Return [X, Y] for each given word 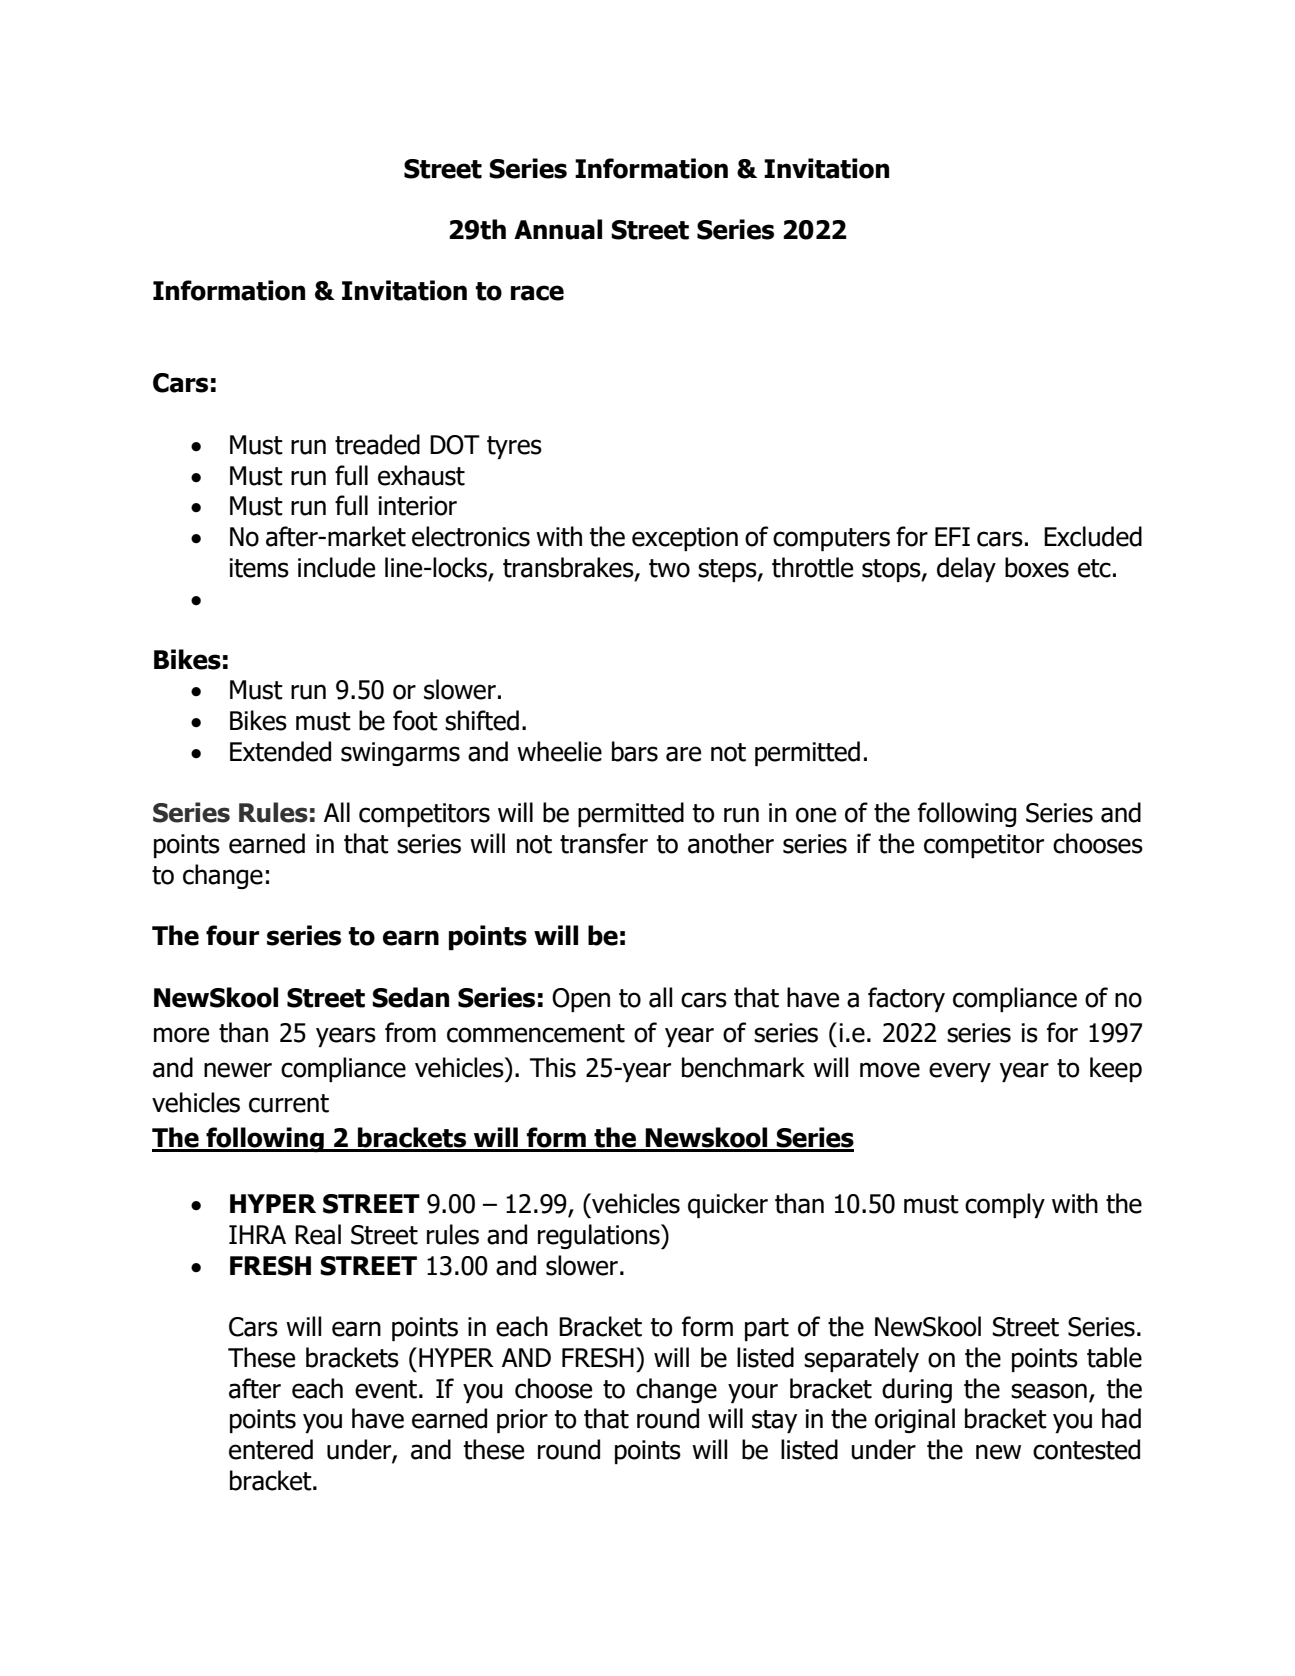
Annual [558, 229]
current [289, 1103]
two [669, 568]
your [753, 1393]
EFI [952, 536]
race [537, 293]
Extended [280, 751]
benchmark [743, 1067]
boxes [1037, 567]
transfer [604, 843]
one [816, 815]
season [1049, 1391]
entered [271, 1449]
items [259, 568]
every [960, 1072]
